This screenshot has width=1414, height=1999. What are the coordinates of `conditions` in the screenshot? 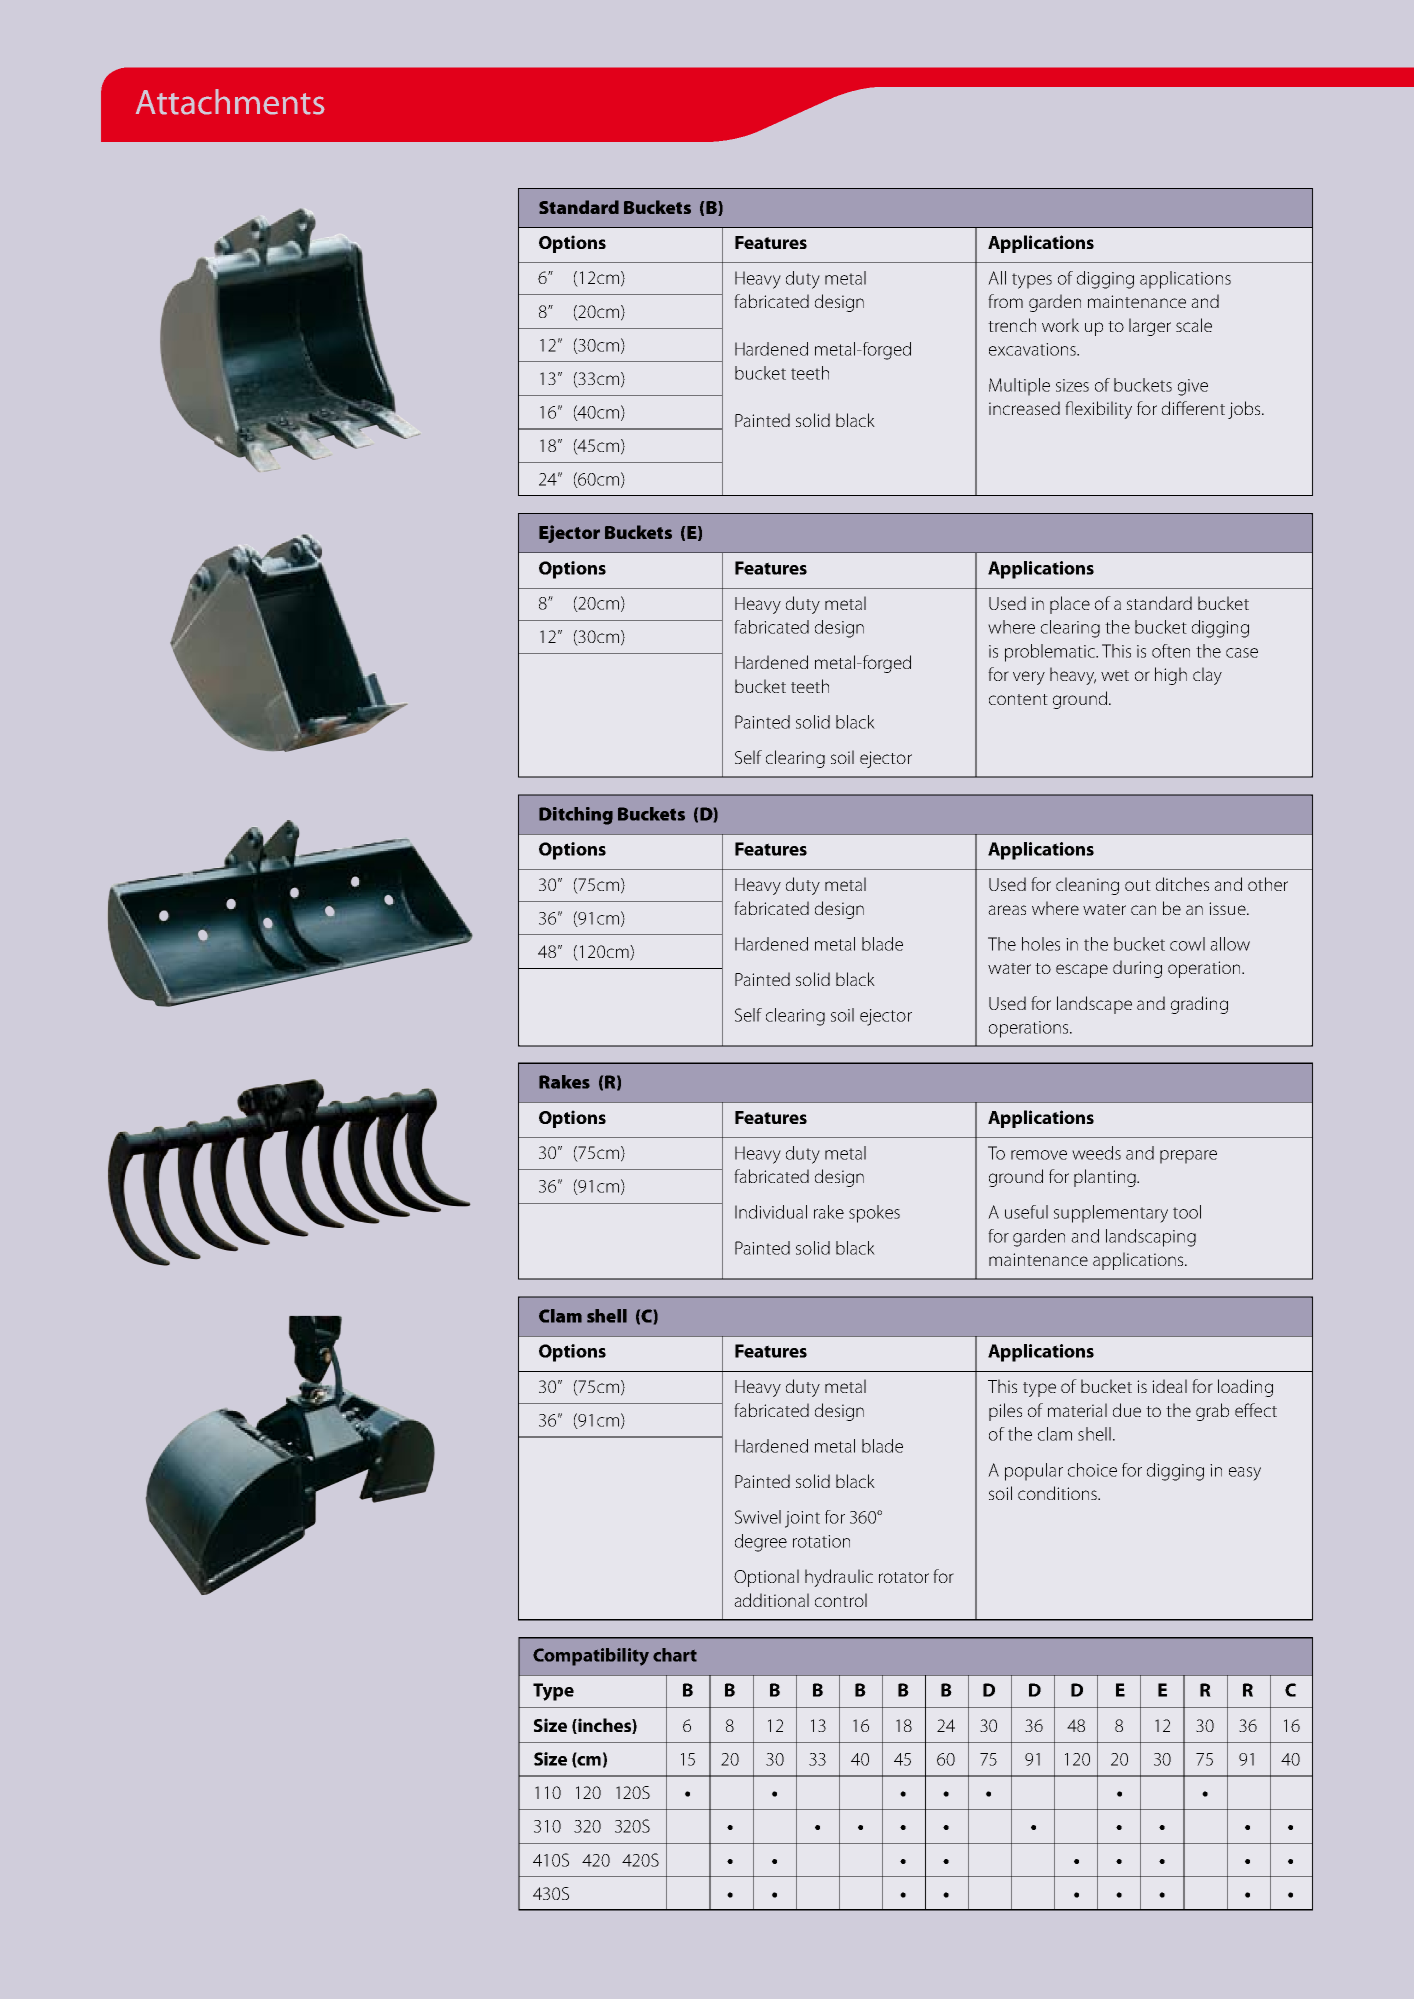 It's located at (1058, 1493).
